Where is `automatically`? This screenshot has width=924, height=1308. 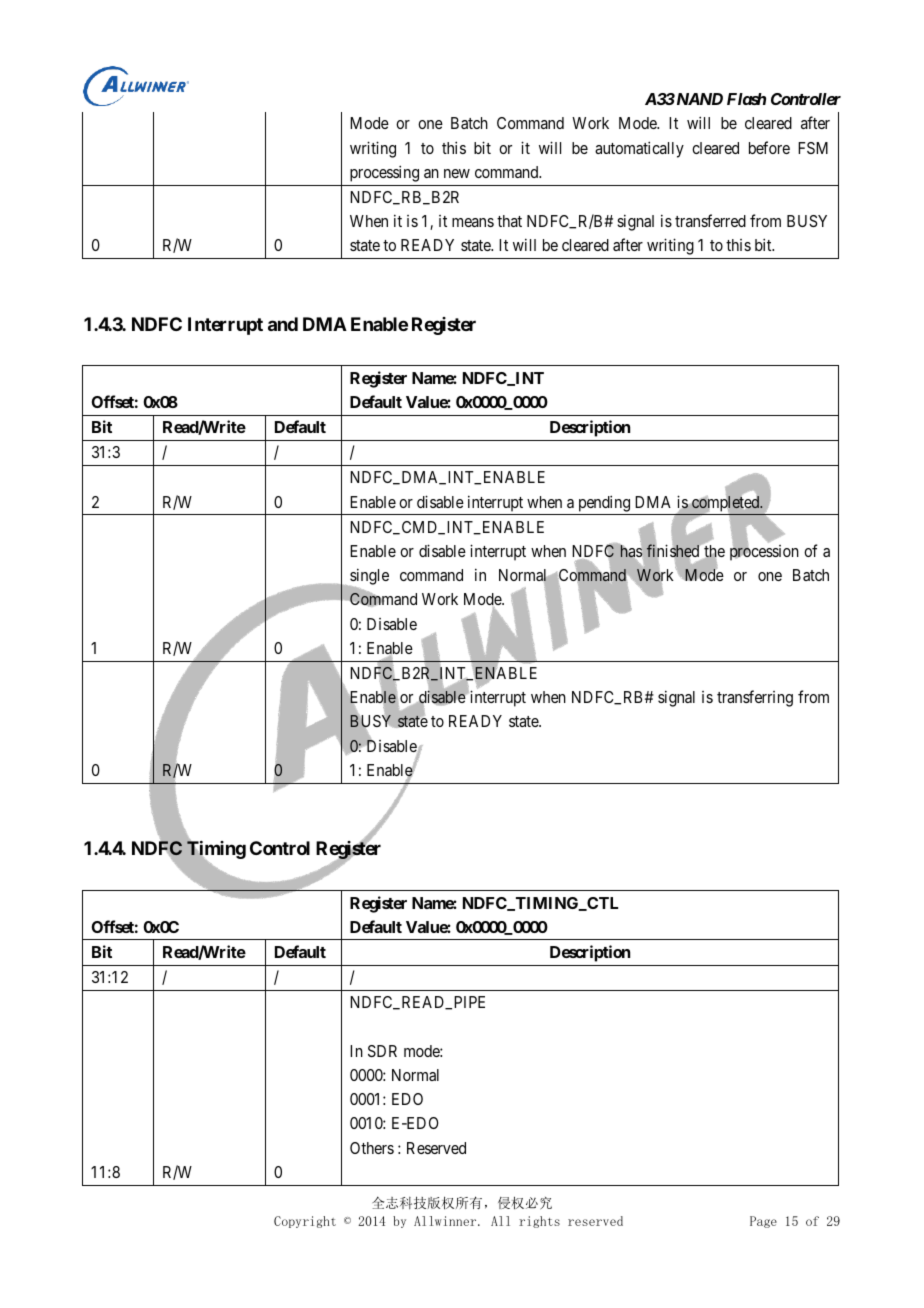
automatically is located at coordinates (639, 149).
